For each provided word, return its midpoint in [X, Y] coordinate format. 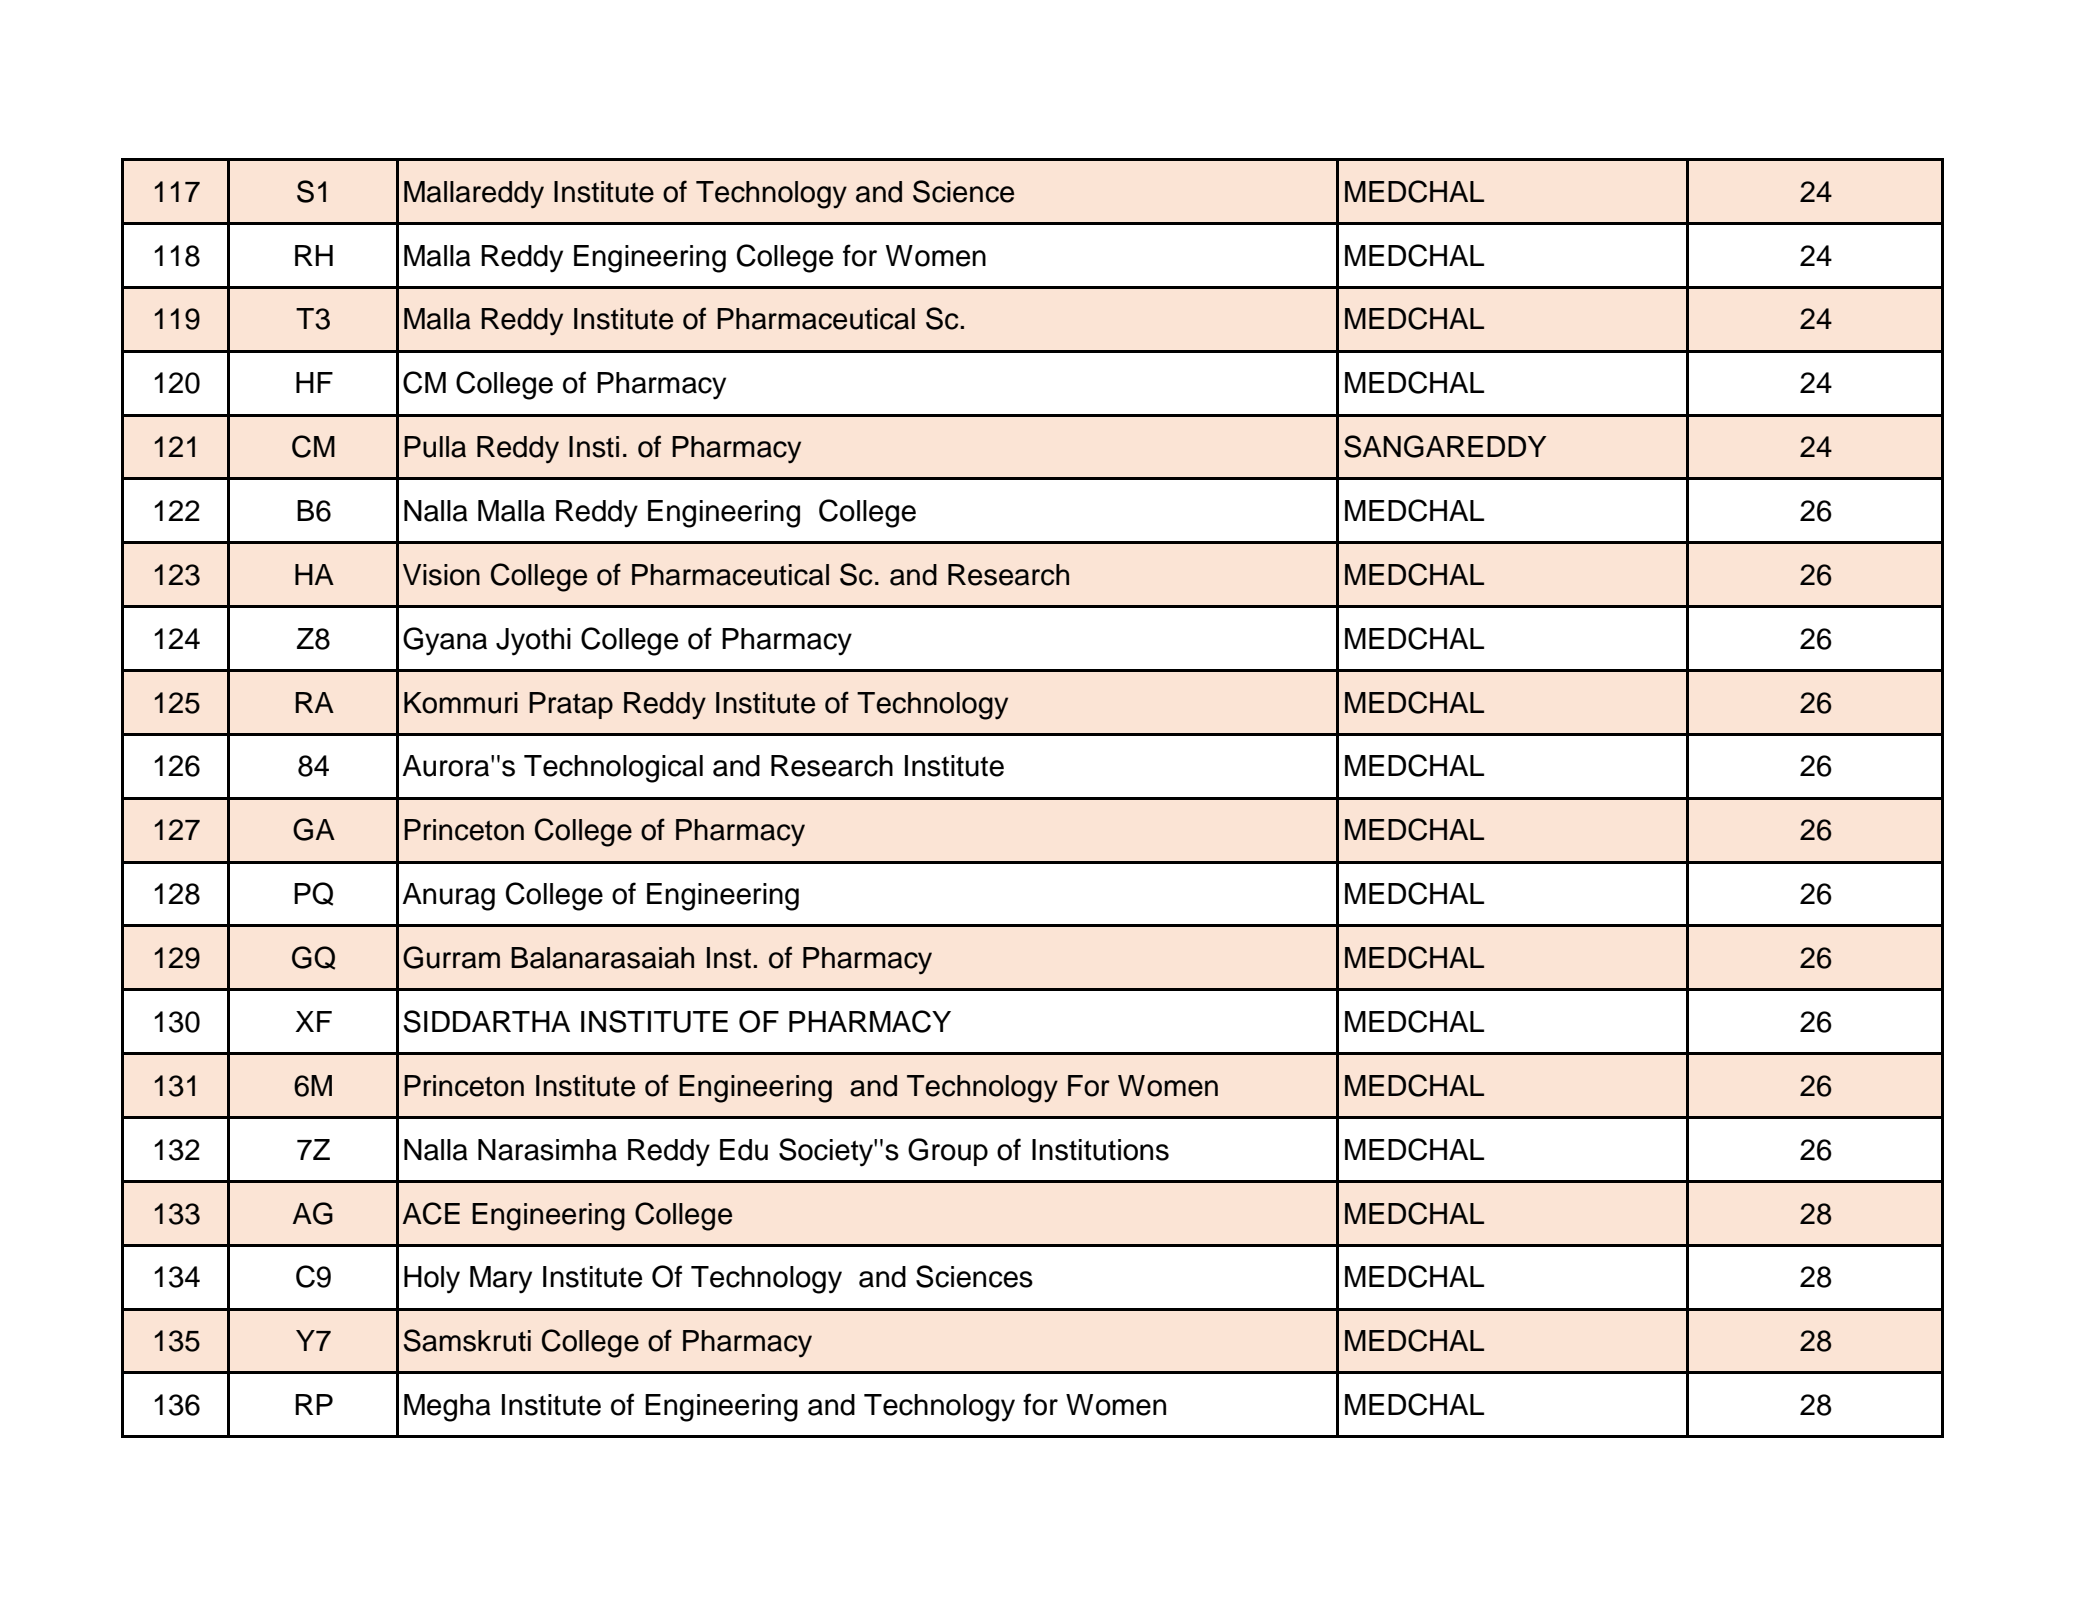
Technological [613, 769]
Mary [501, 1280]
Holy [432, 1280]
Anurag [448, 897]
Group [948, 1152]
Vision [441, 575]
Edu [744, 1150]
